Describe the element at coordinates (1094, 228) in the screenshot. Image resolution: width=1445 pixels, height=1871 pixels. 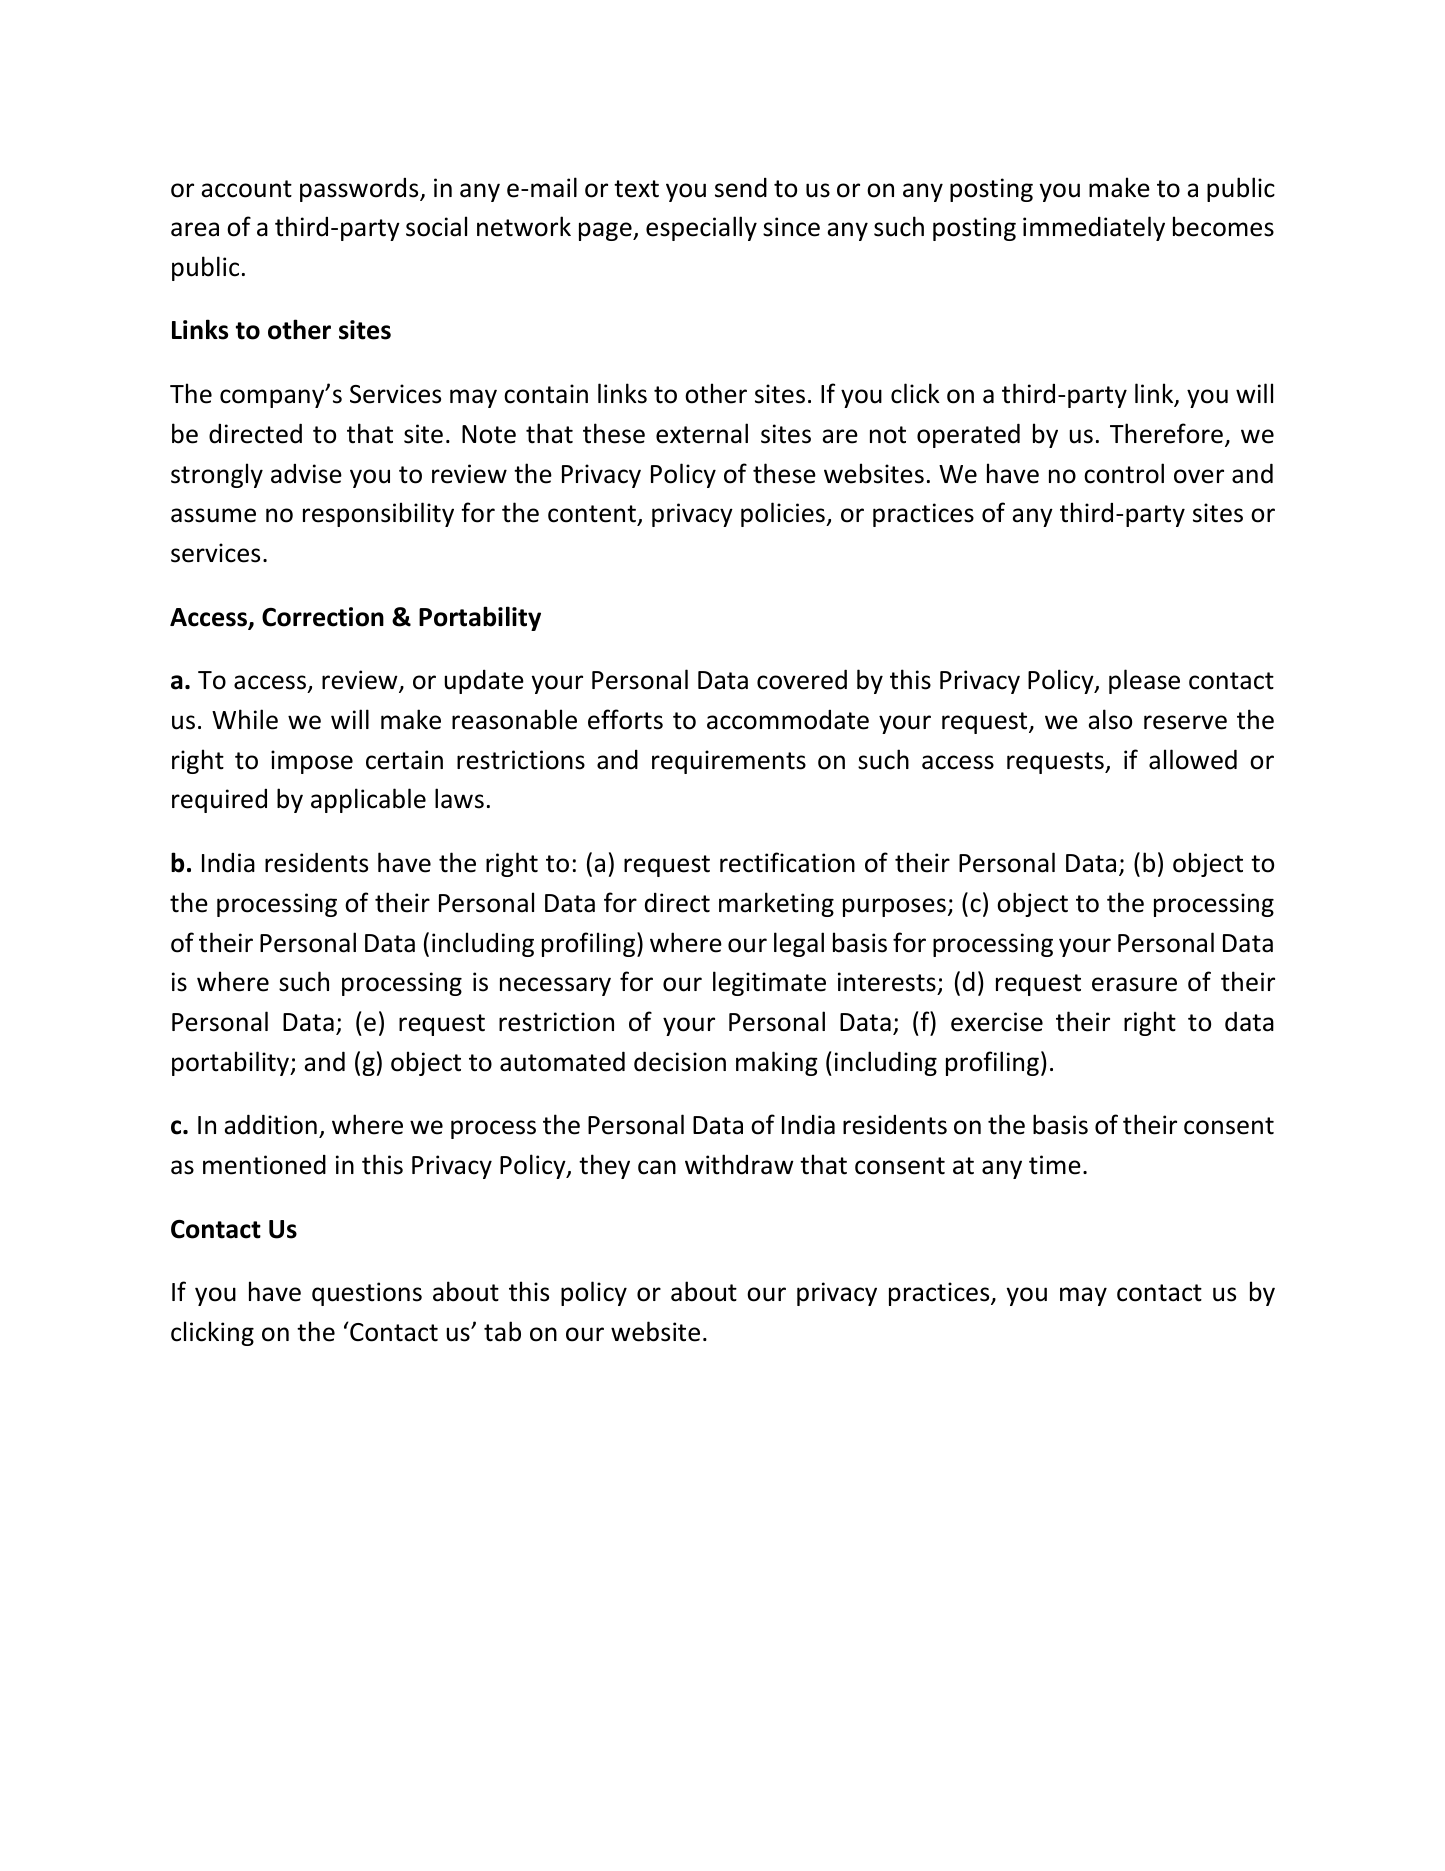
I see `immediately` at that location.
